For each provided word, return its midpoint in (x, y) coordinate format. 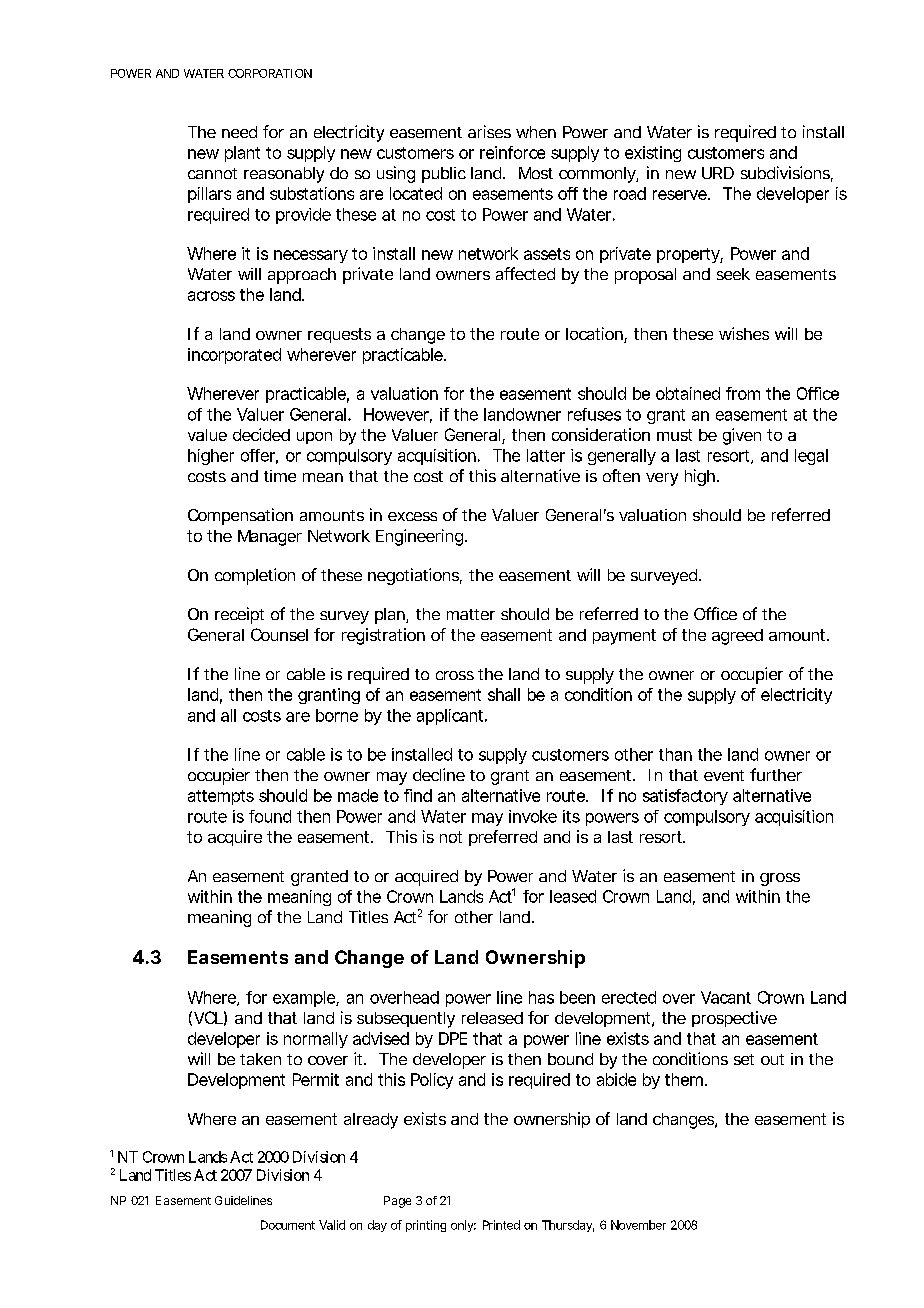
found (270, 816)
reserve (680, 195)
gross (780, 879)
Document (288, 1225)
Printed (501, 1225)
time (280, 476)
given (742, 436)
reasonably (284, 175)
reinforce (512, 152)
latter (546, 455)
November (638, 1225)
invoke (533, 816)
